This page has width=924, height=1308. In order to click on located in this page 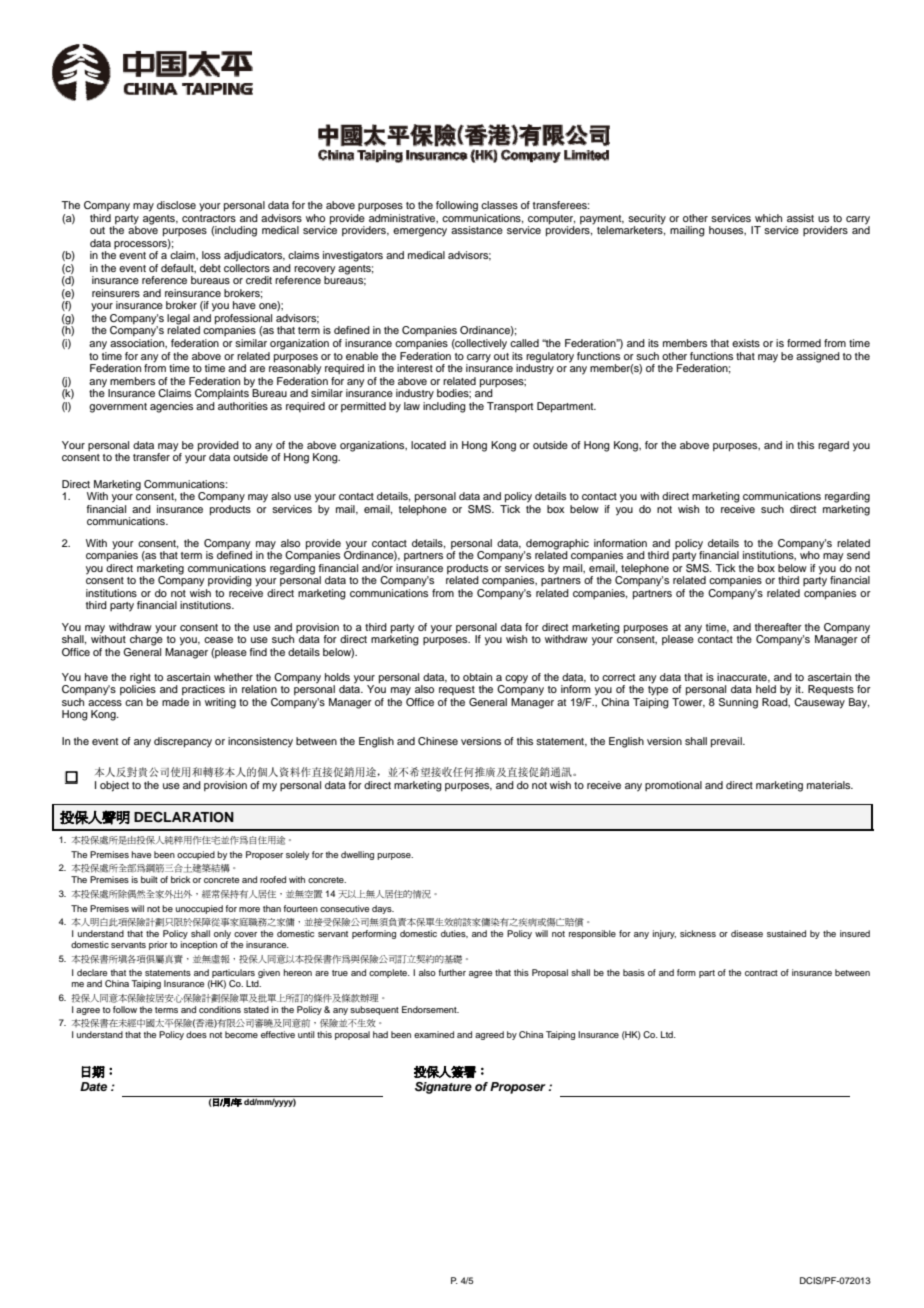, I will do `click(428, 445)`.
